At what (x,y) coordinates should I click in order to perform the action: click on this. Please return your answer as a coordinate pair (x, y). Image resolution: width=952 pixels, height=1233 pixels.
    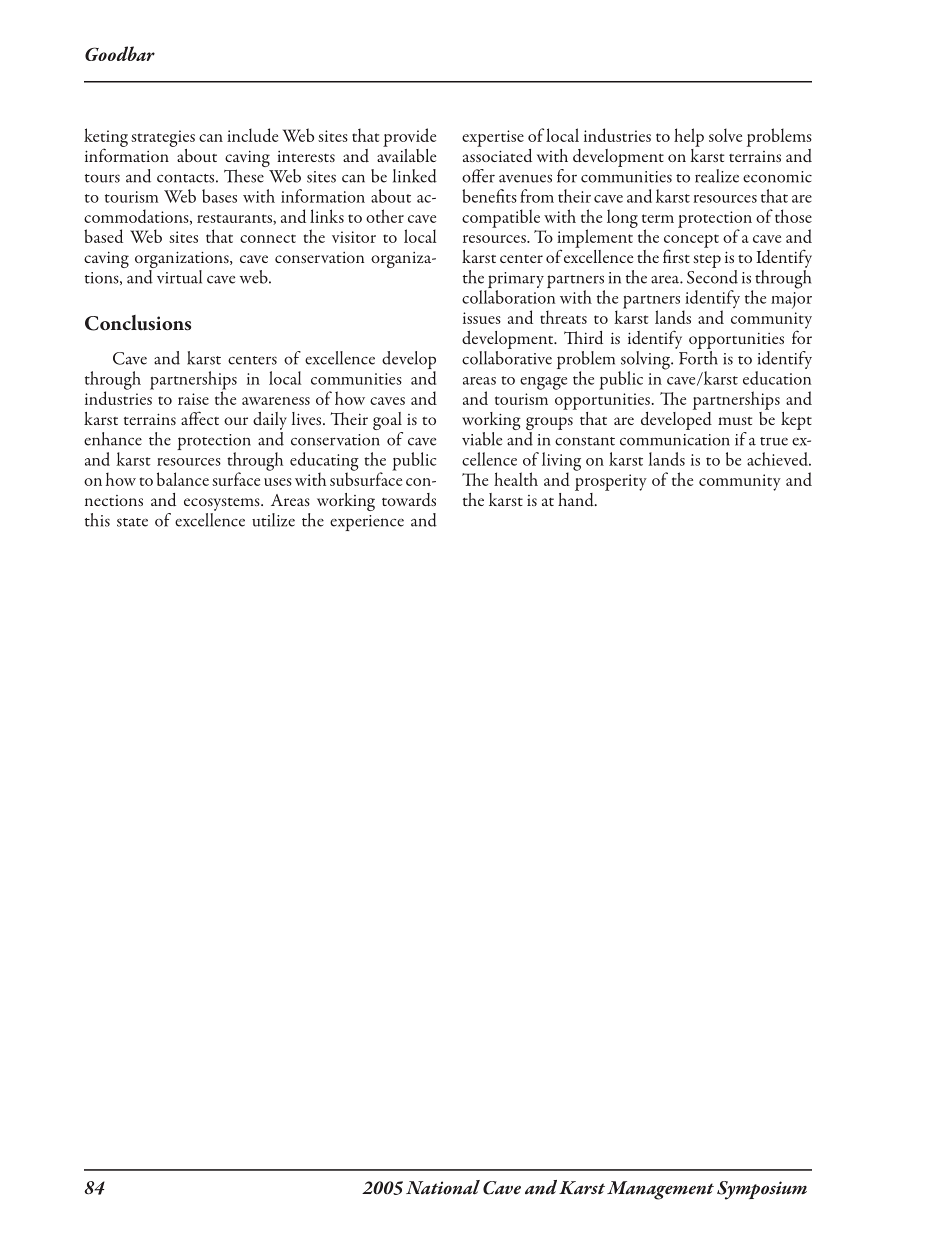
    Looking at the image, I should click on (97, 520).
